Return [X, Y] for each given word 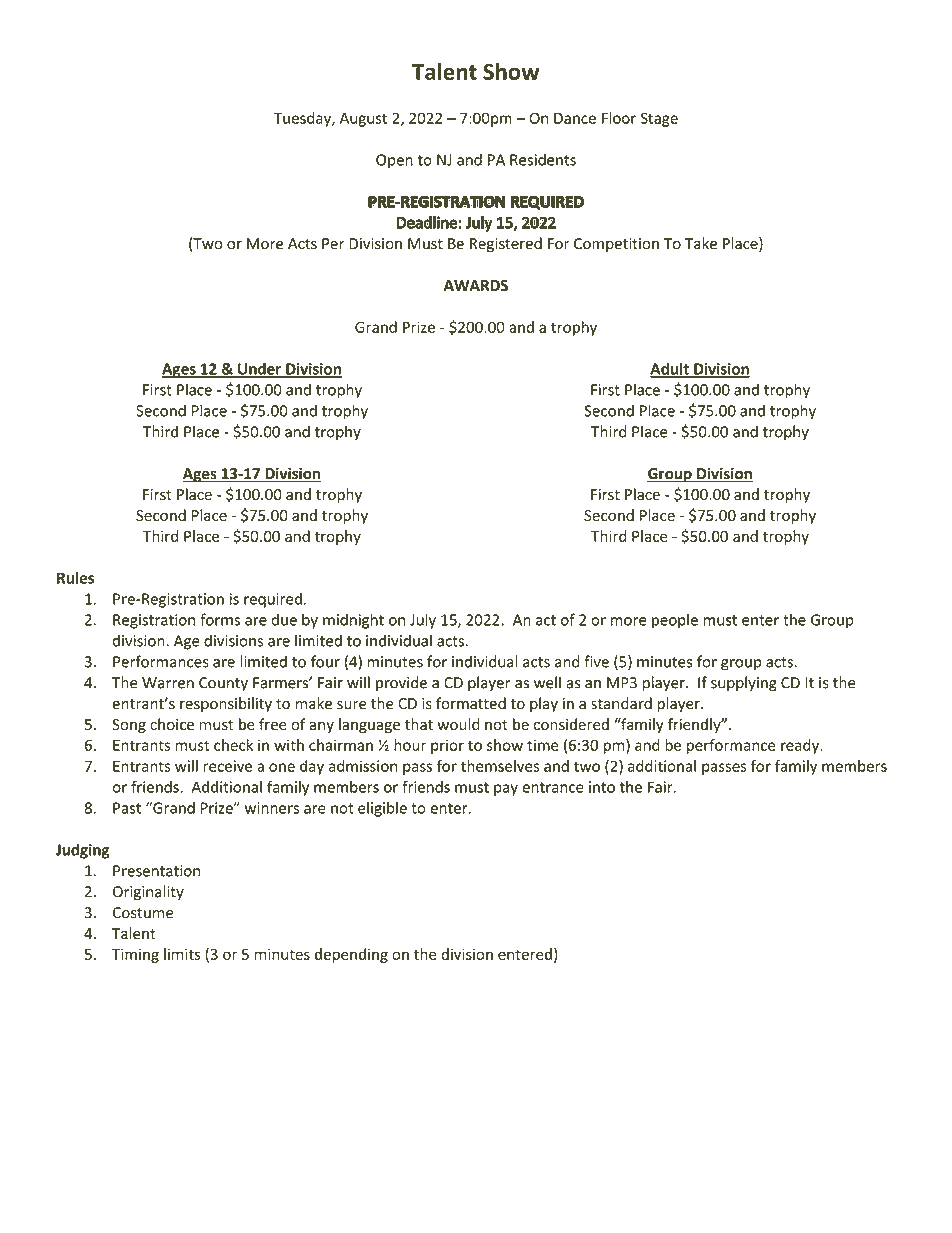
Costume [143, 913]
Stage [659, 119]
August [363, 119]
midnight [353, 621]
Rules [75, 578]
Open [394, 161]
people [675, 621]
